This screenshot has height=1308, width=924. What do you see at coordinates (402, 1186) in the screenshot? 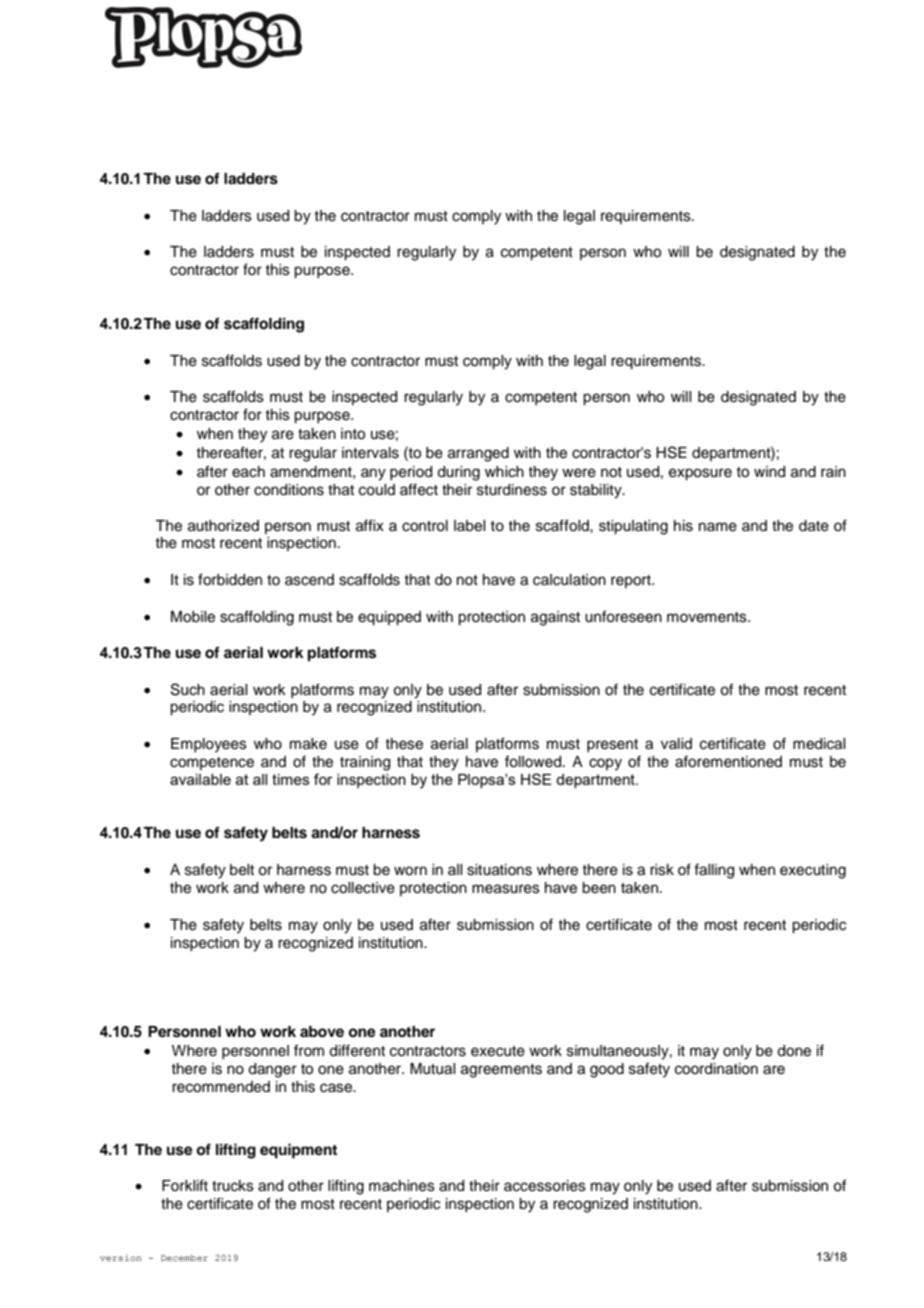
I see `machines` at bounding box center [402, 1186].
